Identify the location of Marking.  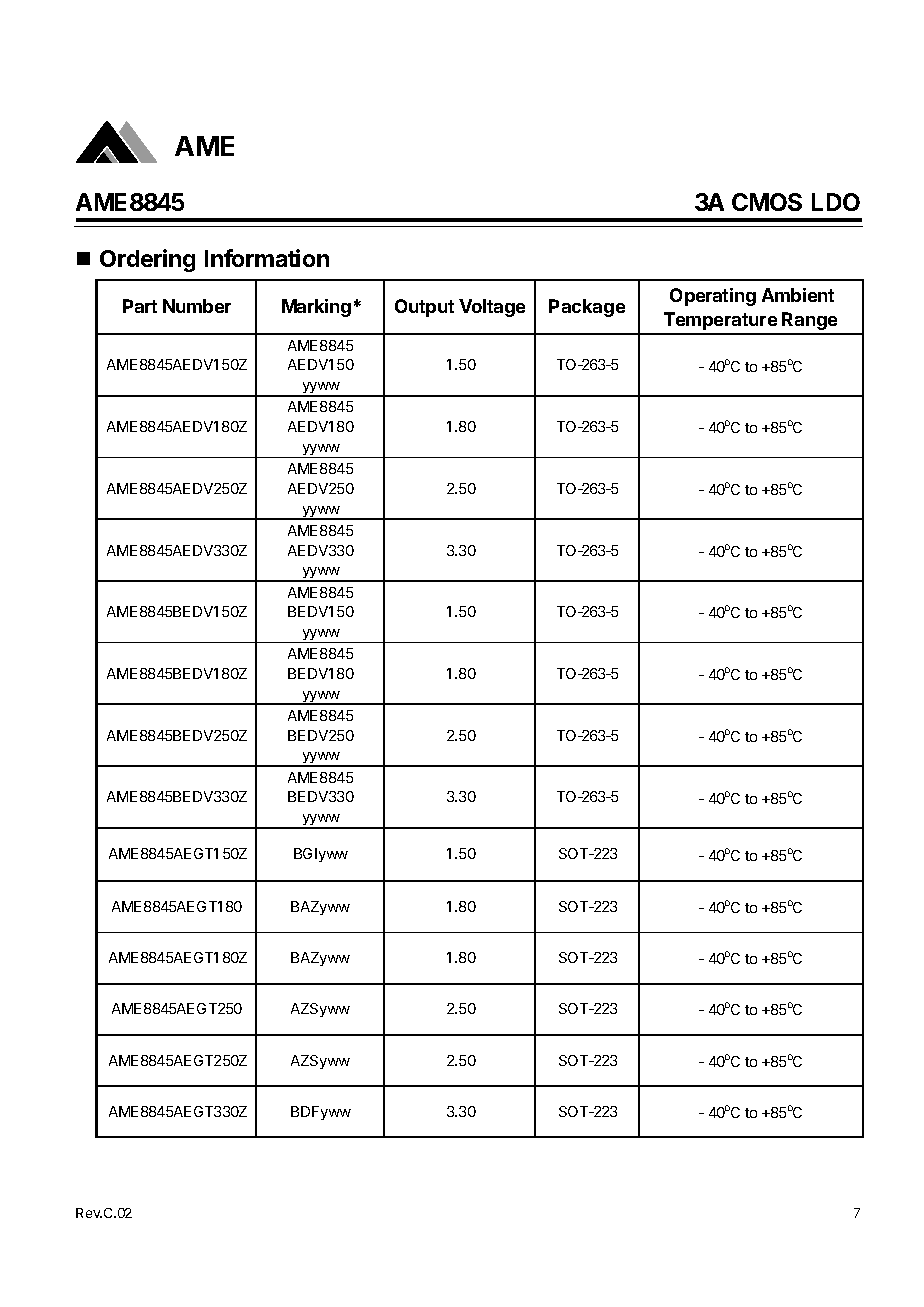
(316, 308).
